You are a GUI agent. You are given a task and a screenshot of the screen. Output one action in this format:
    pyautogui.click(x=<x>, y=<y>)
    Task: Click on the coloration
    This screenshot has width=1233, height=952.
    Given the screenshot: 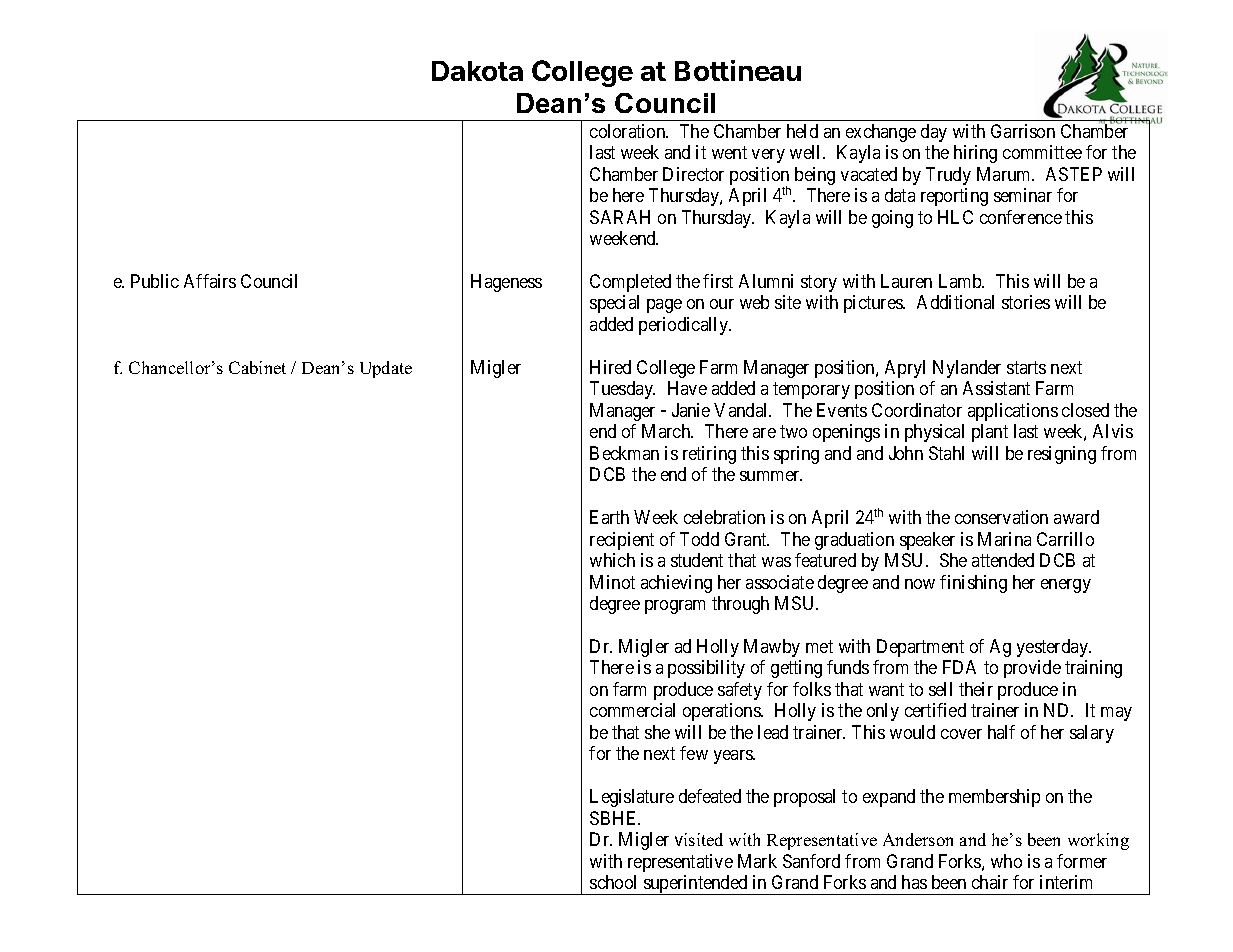 What is the action you would take?
    pyautogui.click(x=629, y=131)
